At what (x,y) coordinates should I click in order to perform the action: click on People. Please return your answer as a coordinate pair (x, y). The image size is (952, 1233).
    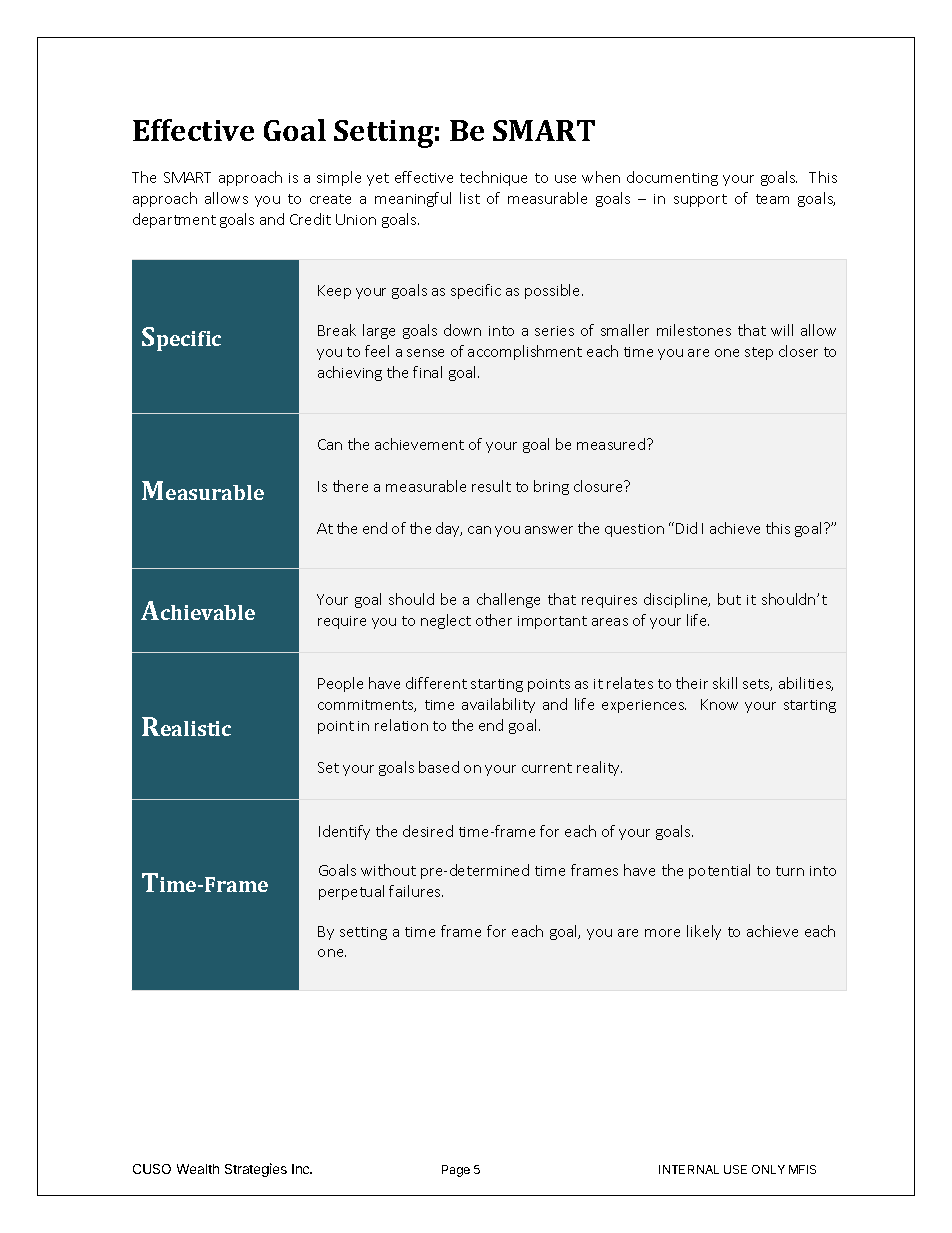
    Looking at the image, I should click on (340, 684).
